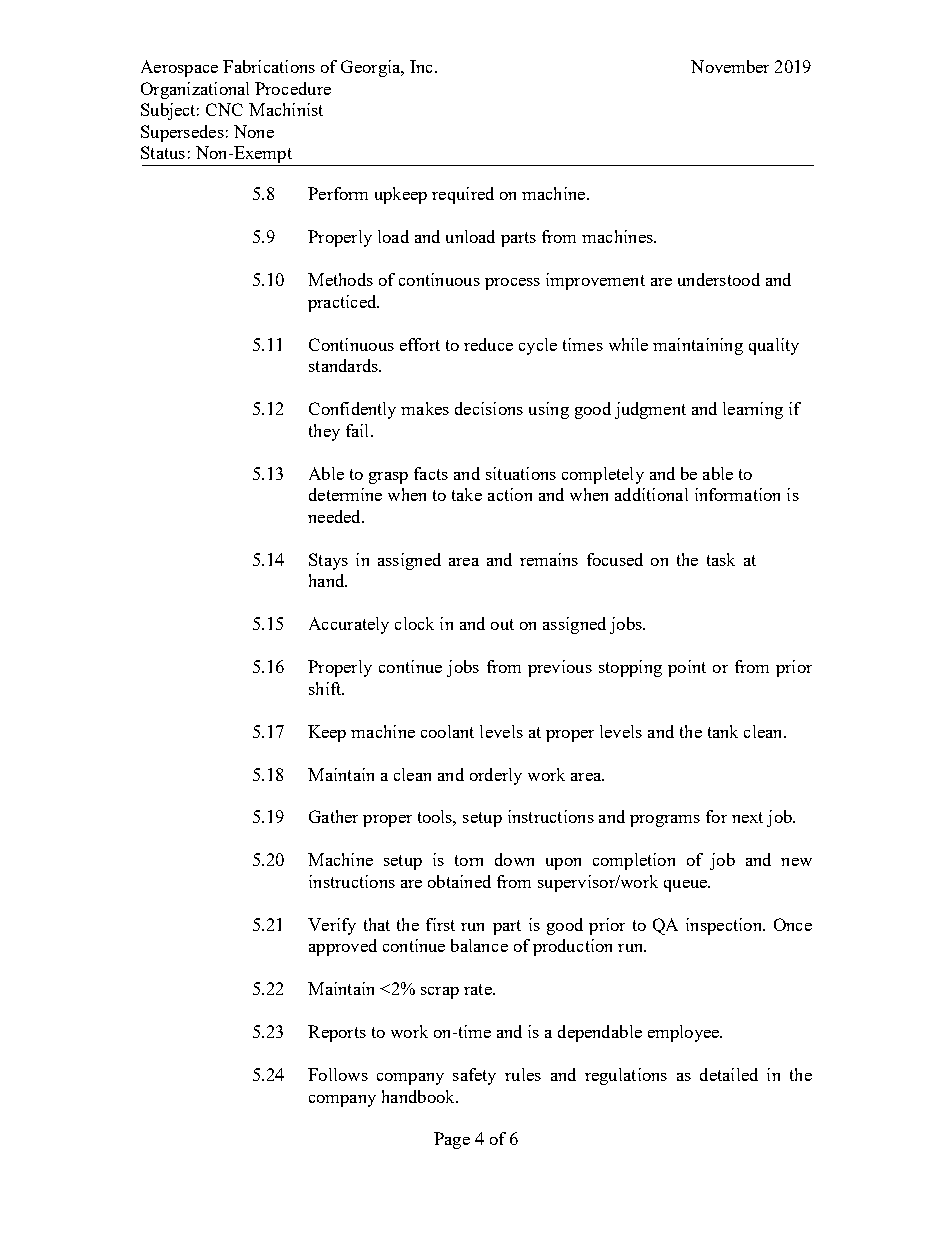  What do you see at coordinates (469, 860) in the screenshot?
I see `torn` at bounding box center [469, 860].
